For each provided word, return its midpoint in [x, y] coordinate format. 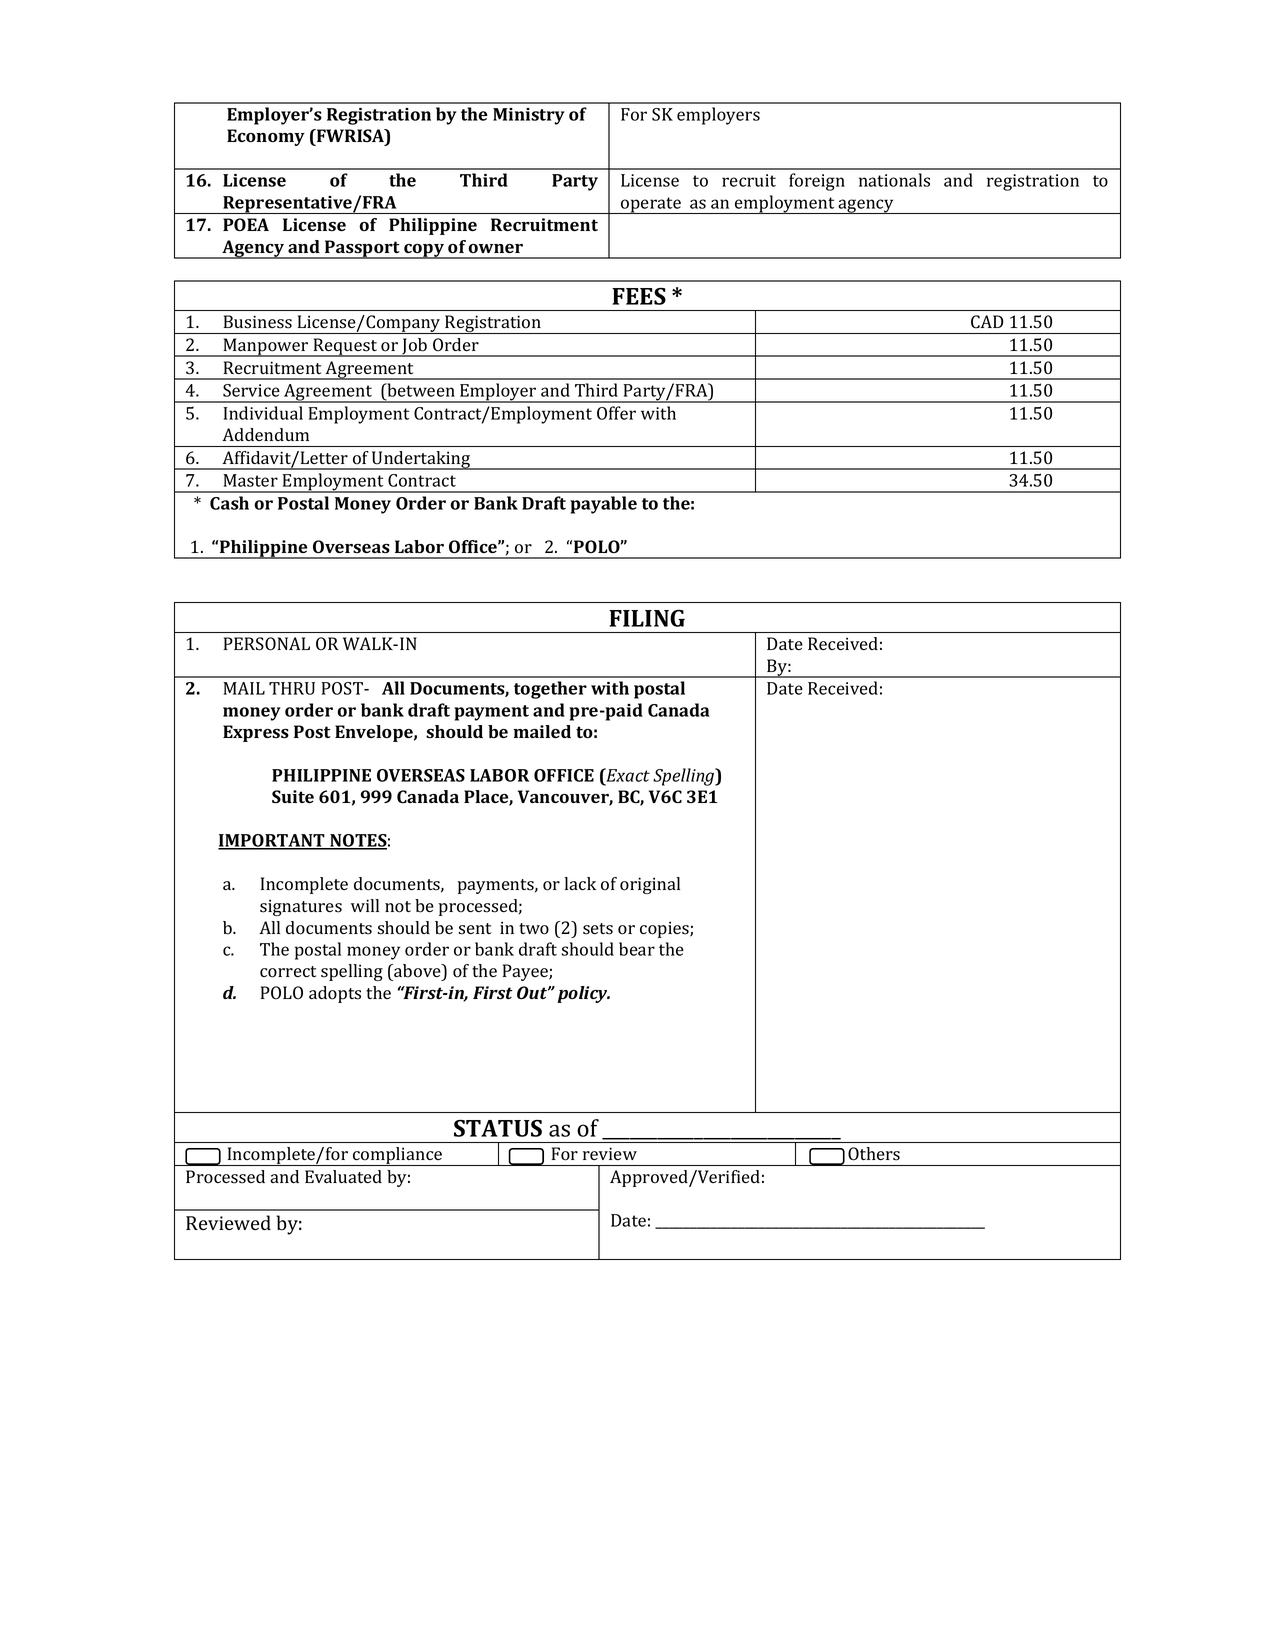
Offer [616, 413]
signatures [301, 907]
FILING [647, 618]
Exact [627, 775]
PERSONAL [267, 644]
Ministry [529, 116]
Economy [266, 137]
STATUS [498, 1128]
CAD [987, 322]
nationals [894, 180]
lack [580, 883]
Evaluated [343, 1176]
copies [665, 929]
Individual [263, 413]
